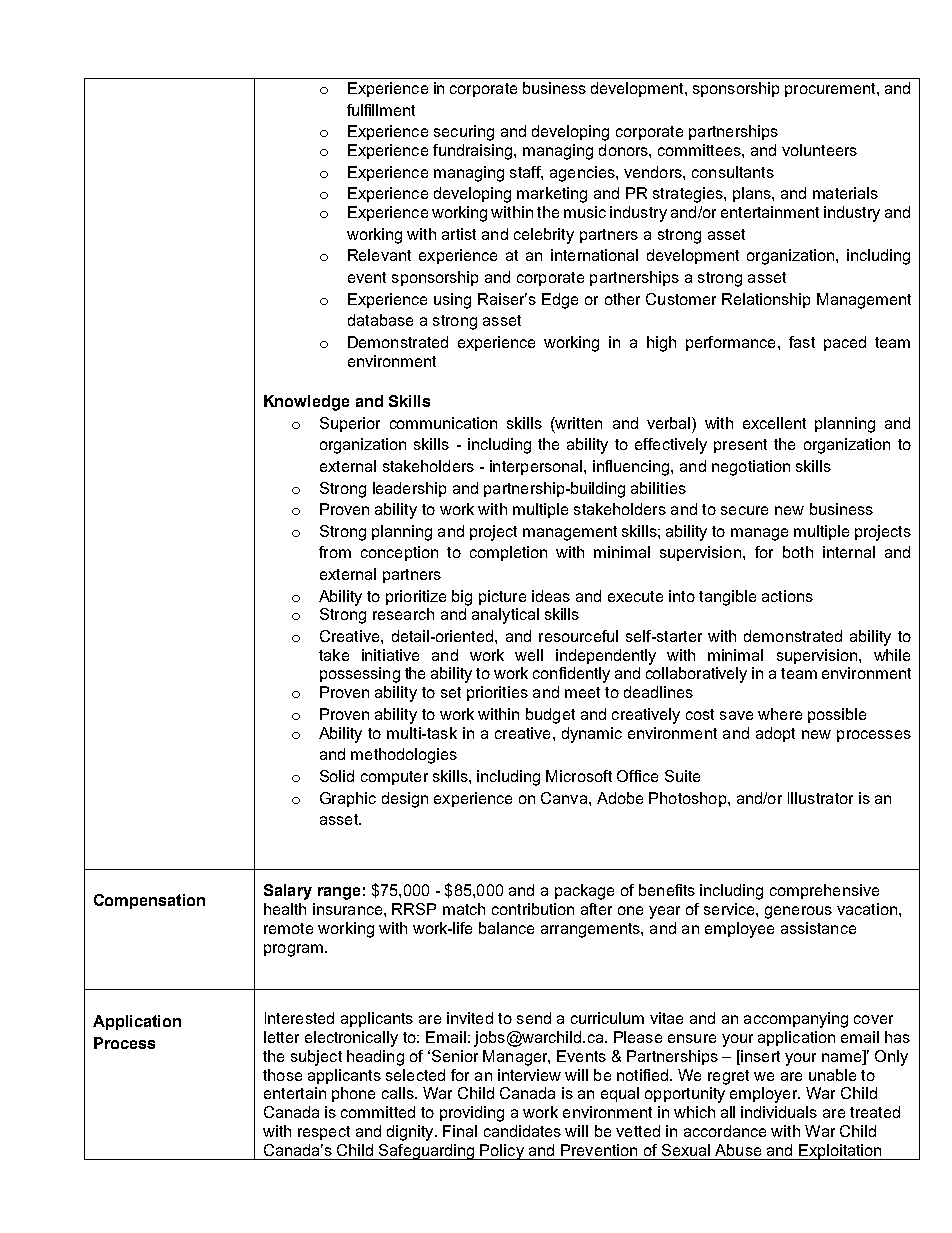  What do you see at coordinates (508, 553) in the page?
I see `completion` at bounding box center [508, 553].
